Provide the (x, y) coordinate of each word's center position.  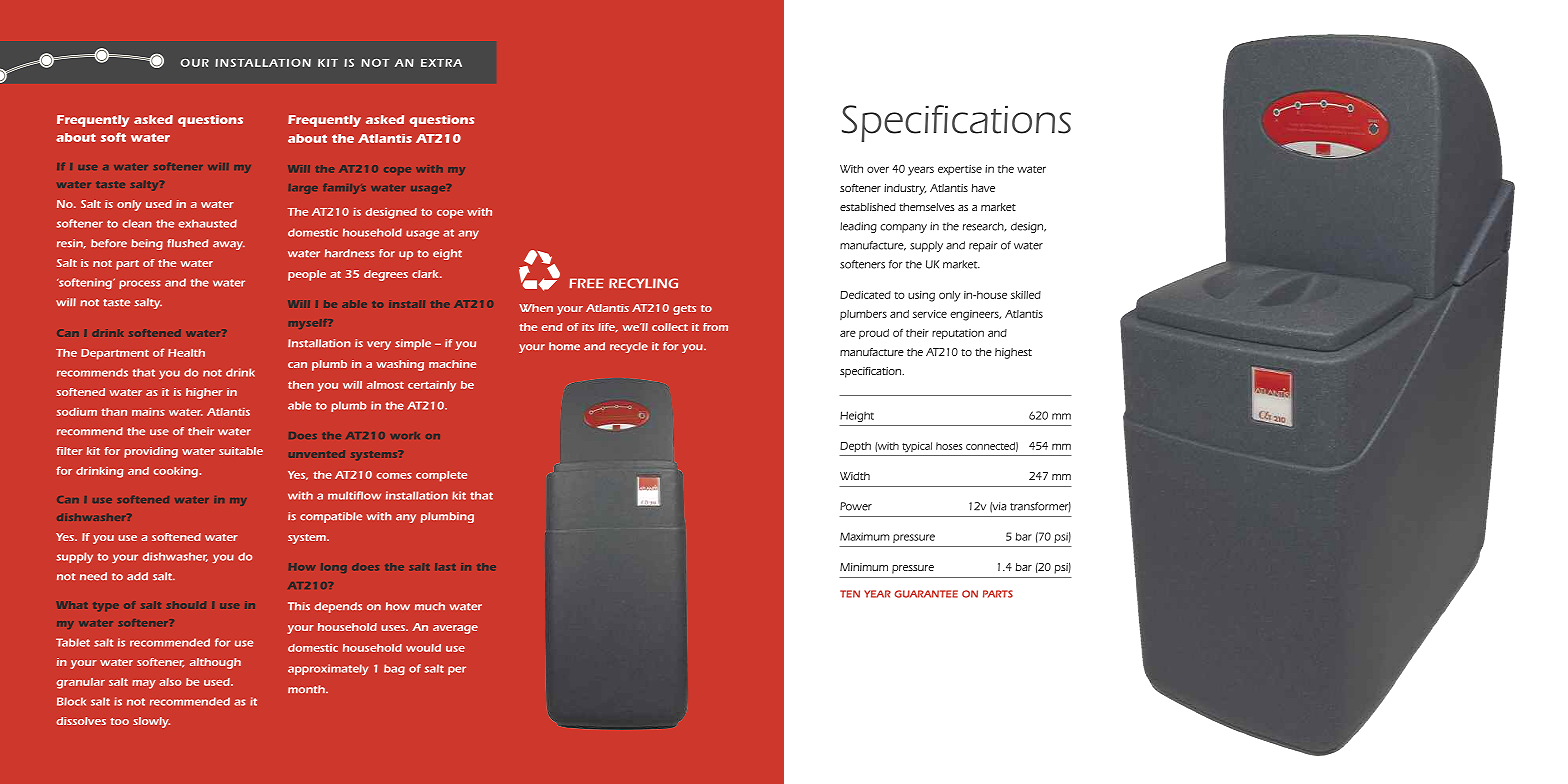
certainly (432, 386)
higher (204, 393)
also (170, 682)
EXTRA (441, 63)
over (878, 169)
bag (394, 669)
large (303, 189)
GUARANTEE (926, 594)
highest (1013, 353)
